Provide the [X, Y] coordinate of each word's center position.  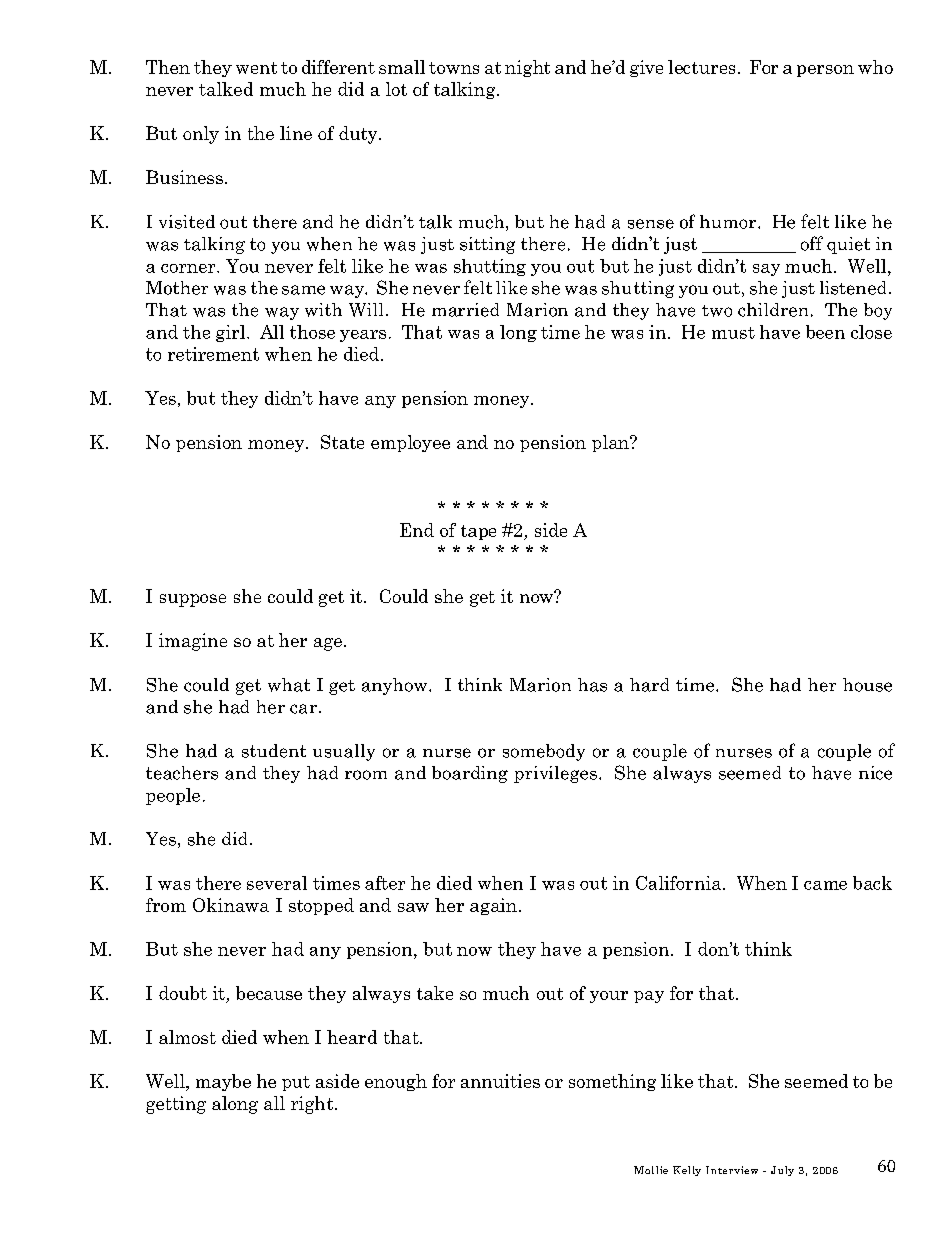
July [782, 1171]
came [825, 885]
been [825, 332]
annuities [500, 1081]
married [465, 310]
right [313, 1105]
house [867, 685]
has [592, 685]
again [493, 906]
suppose [193, 600]
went [256, 68]
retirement [213, 354]
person [825, 71]
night [527, 68]
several [277, 883]
